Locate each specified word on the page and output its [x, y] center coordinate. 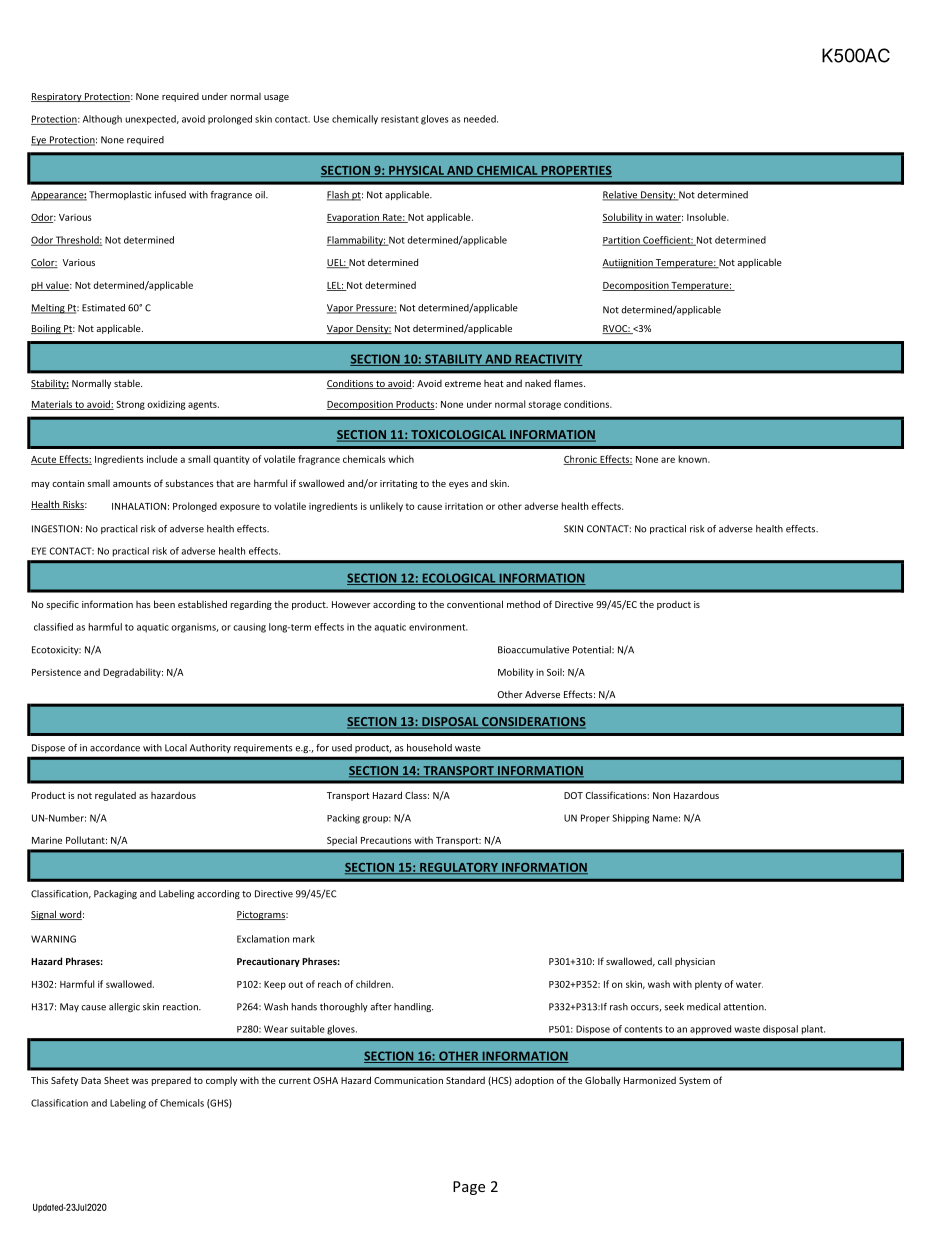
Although [102, 120]
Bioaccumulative [533, 650]
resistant [400, 119]
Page [469, 1188]
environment [438, 627]
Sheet [116, 1080]
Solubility [623, 218]
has [143, 604]
